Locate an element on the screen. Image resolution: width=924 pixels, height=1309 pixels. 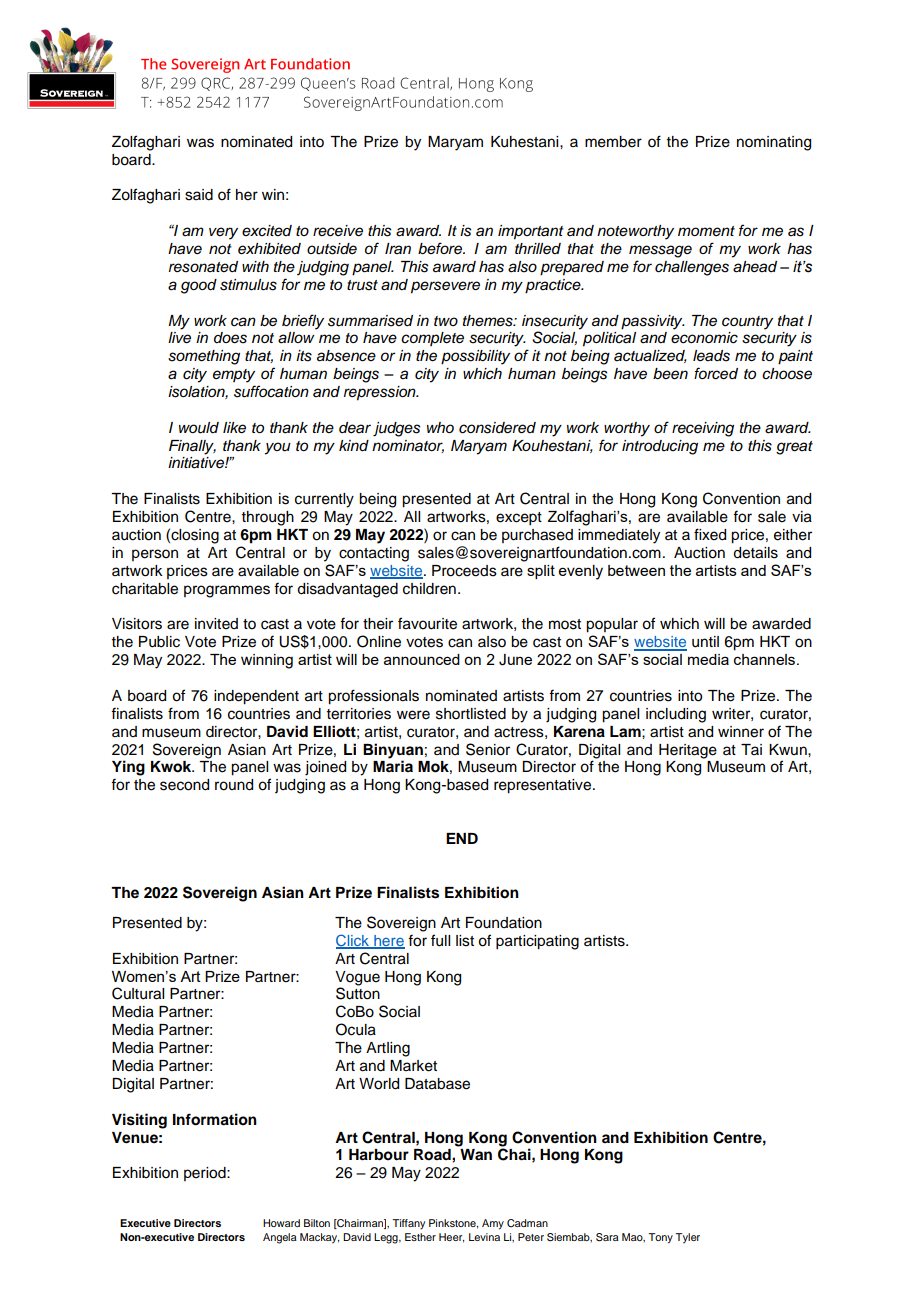
would is located at coordinates (199, 428).
